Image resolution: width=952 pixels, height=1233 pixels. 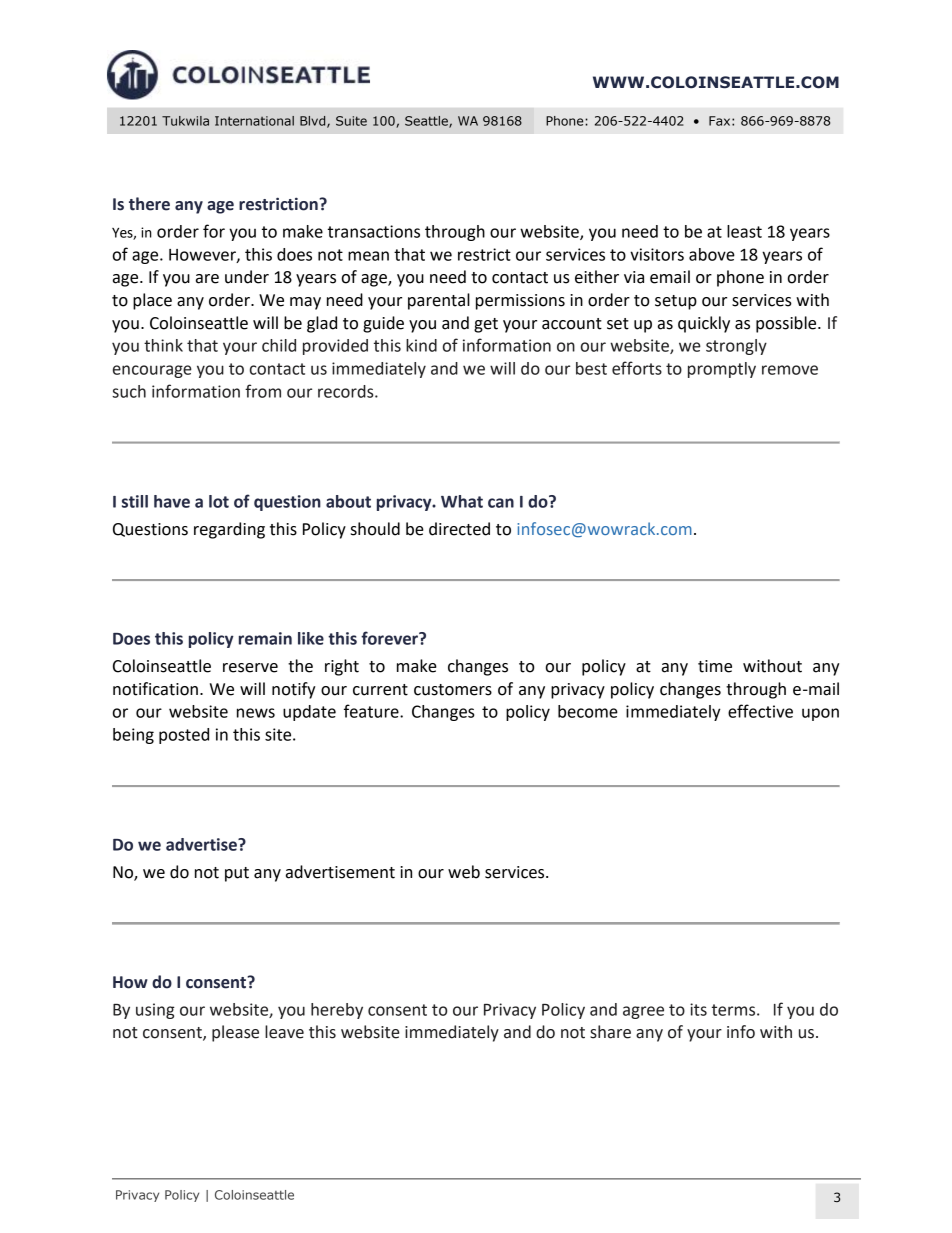 What do you see at coordinates (721, 121) in the screenshot?
I see `Fax` at bounding box center [721, 121].
